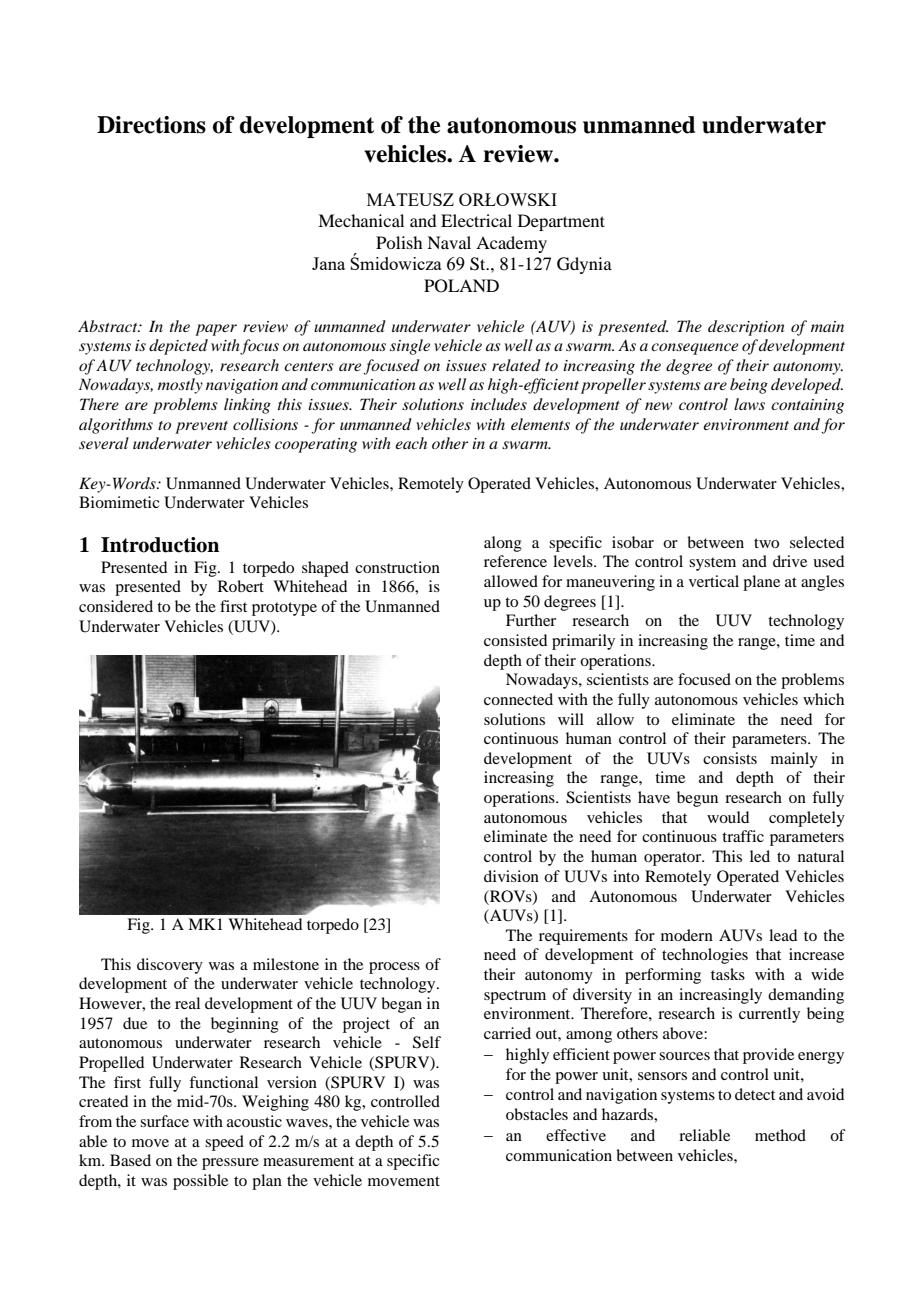 The width and height of the page is (924, 1308). I want to click on mostly, so click(180, 386).
